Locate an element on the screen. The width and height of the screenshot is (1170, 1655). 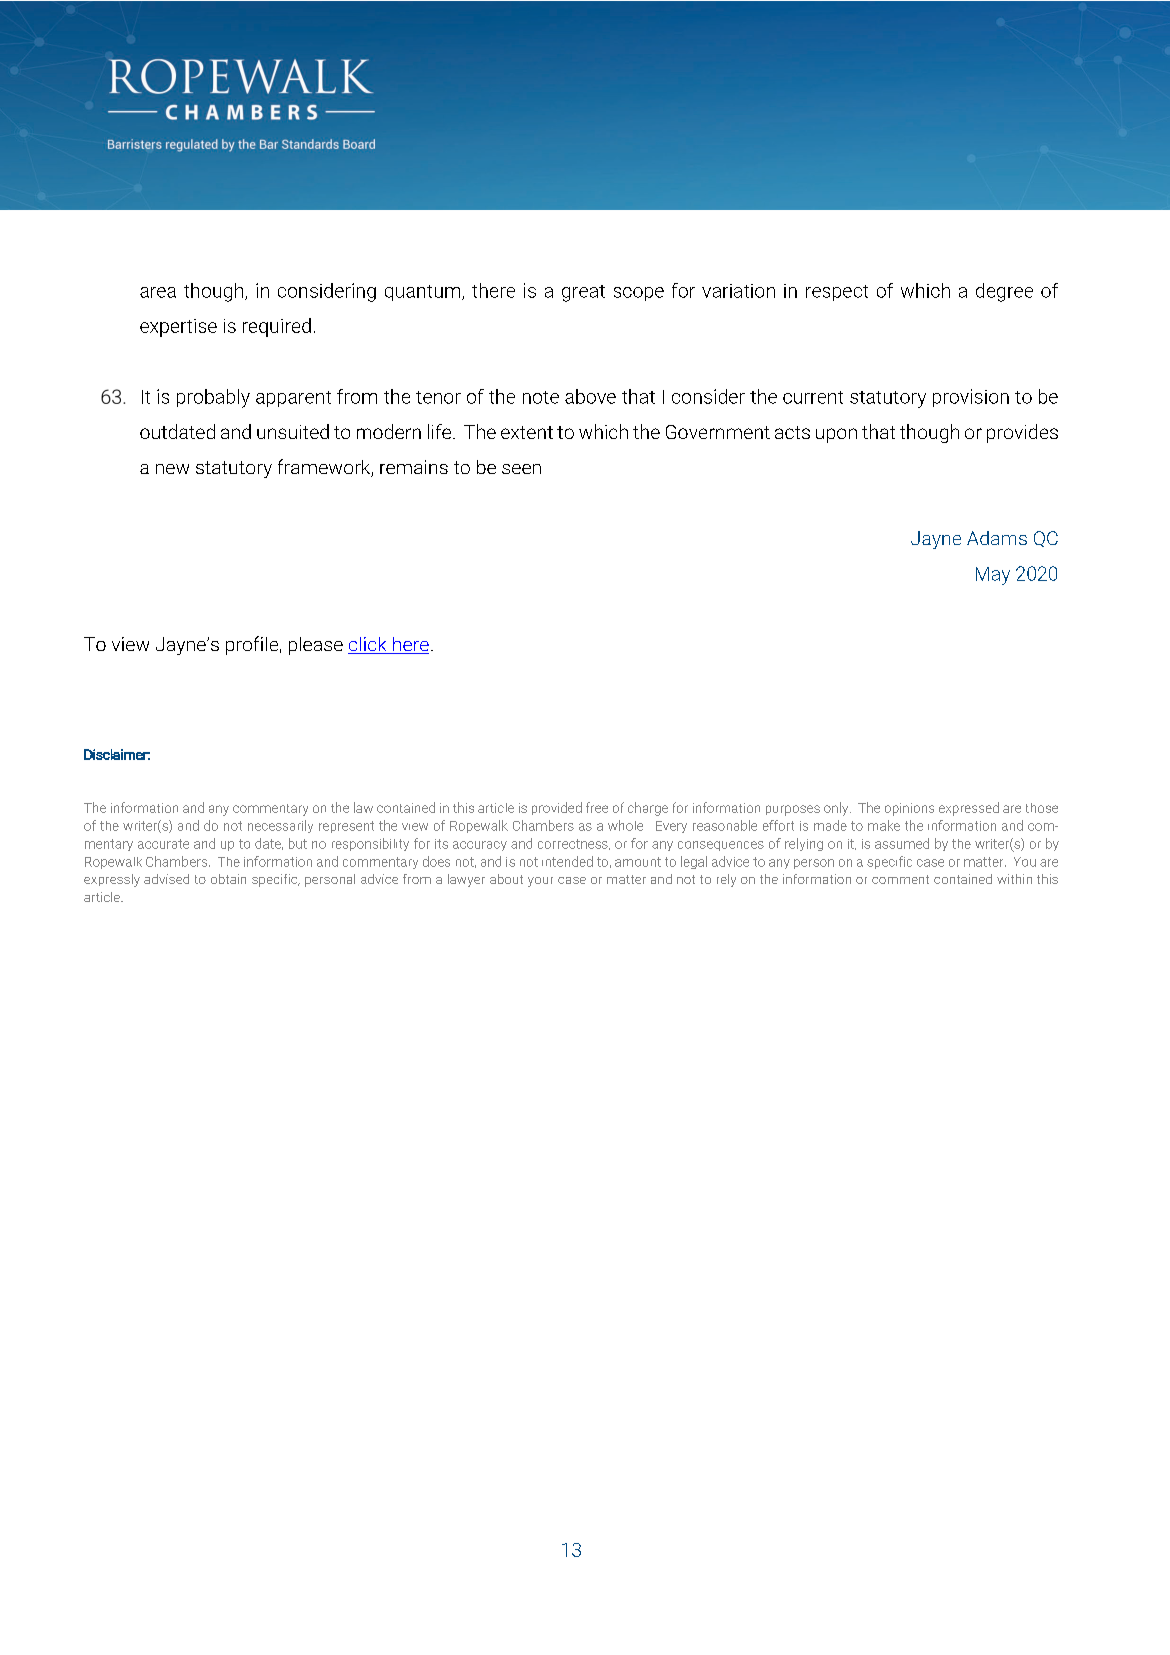
great is located at coordinates (583, 293).
